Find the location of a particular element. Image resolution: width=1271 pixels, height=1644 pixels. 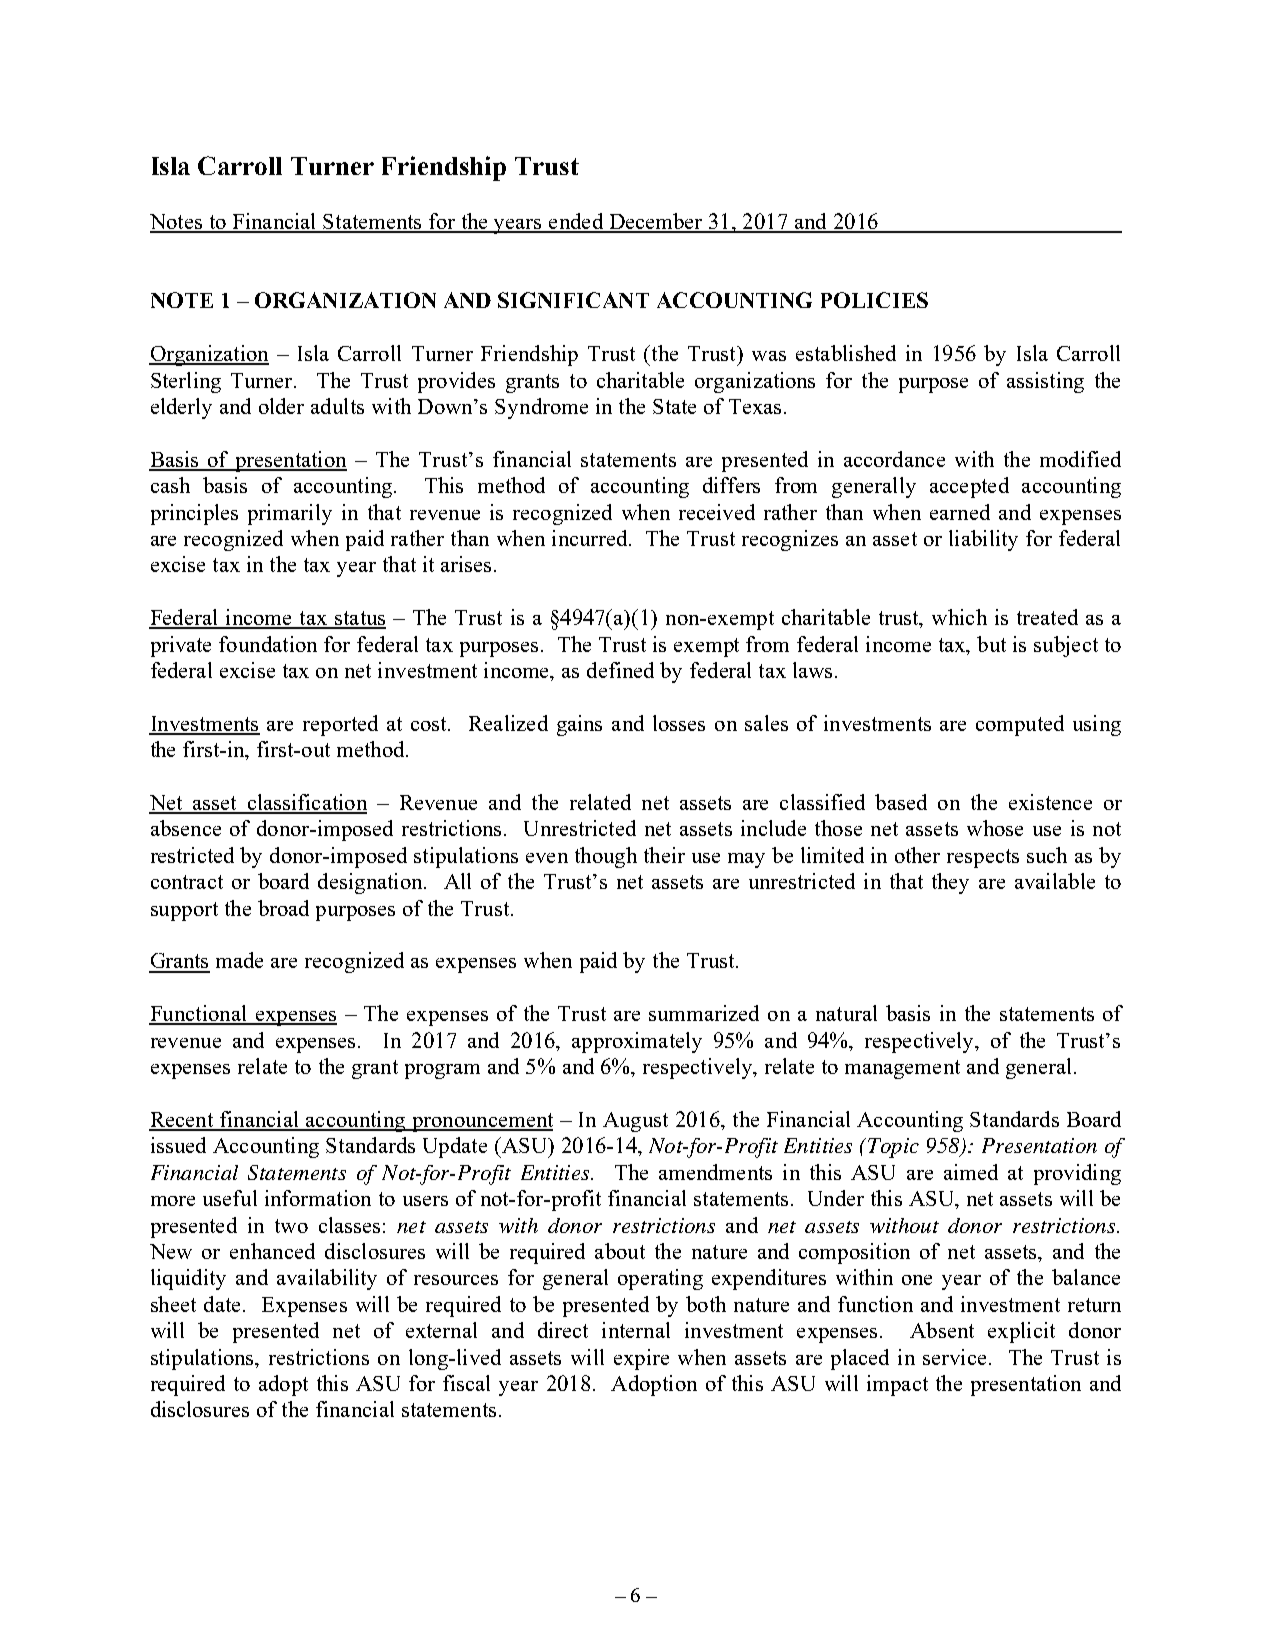

expire is located at coordinates (641, 1359).
